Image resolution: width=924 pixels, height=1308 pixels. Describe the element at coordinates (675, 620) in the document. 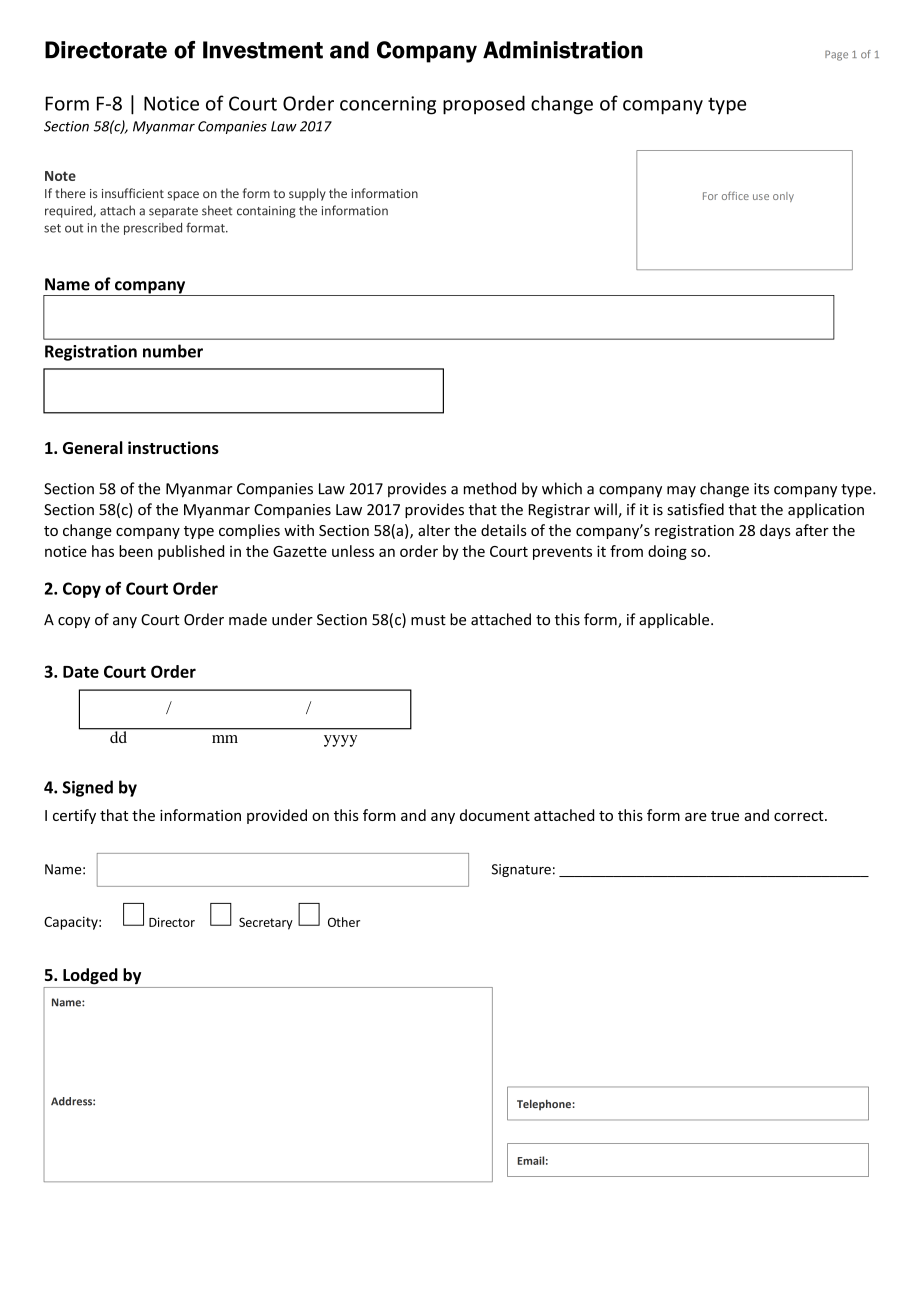

I see `applicable` at that location.
